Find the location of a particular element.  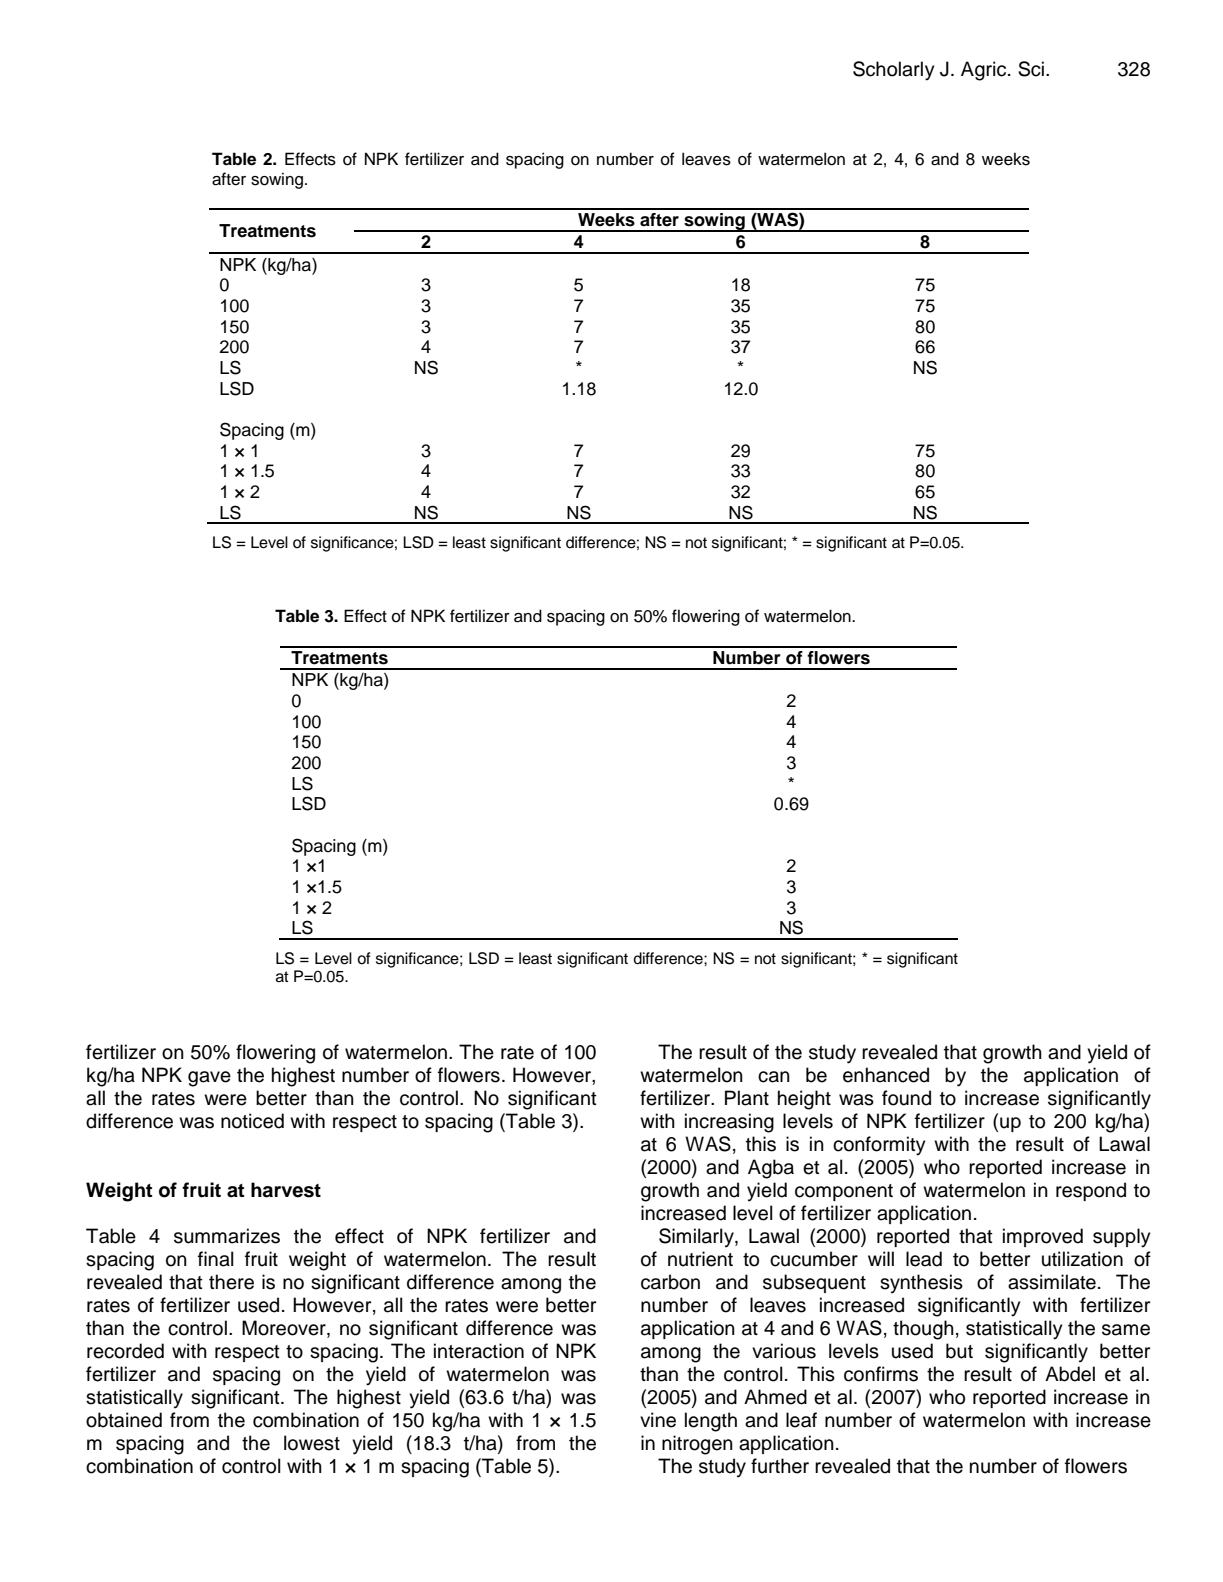

Abdel is located at coordinates (1070, 1374).
